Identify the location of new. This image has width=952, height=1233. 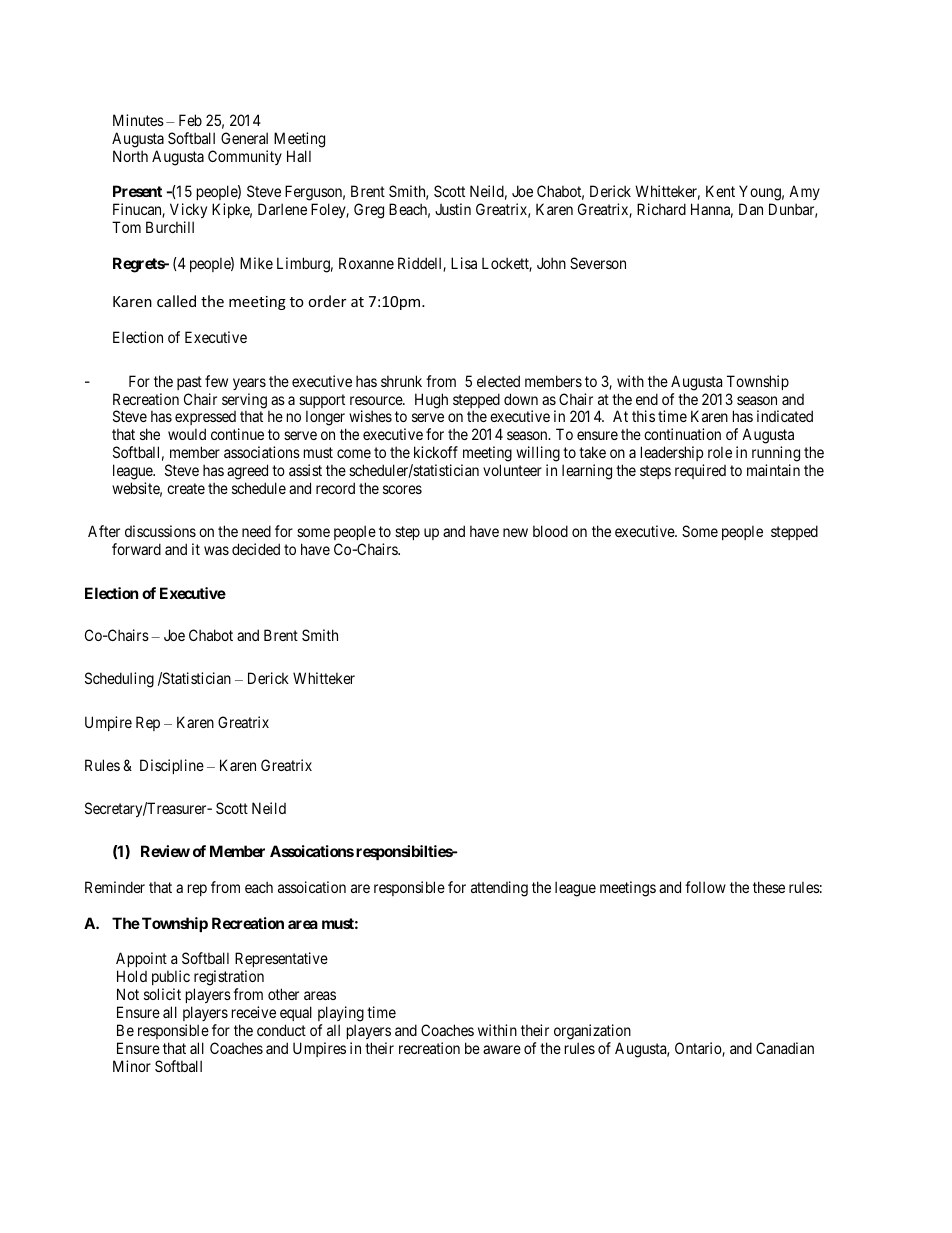
(515, 532).
